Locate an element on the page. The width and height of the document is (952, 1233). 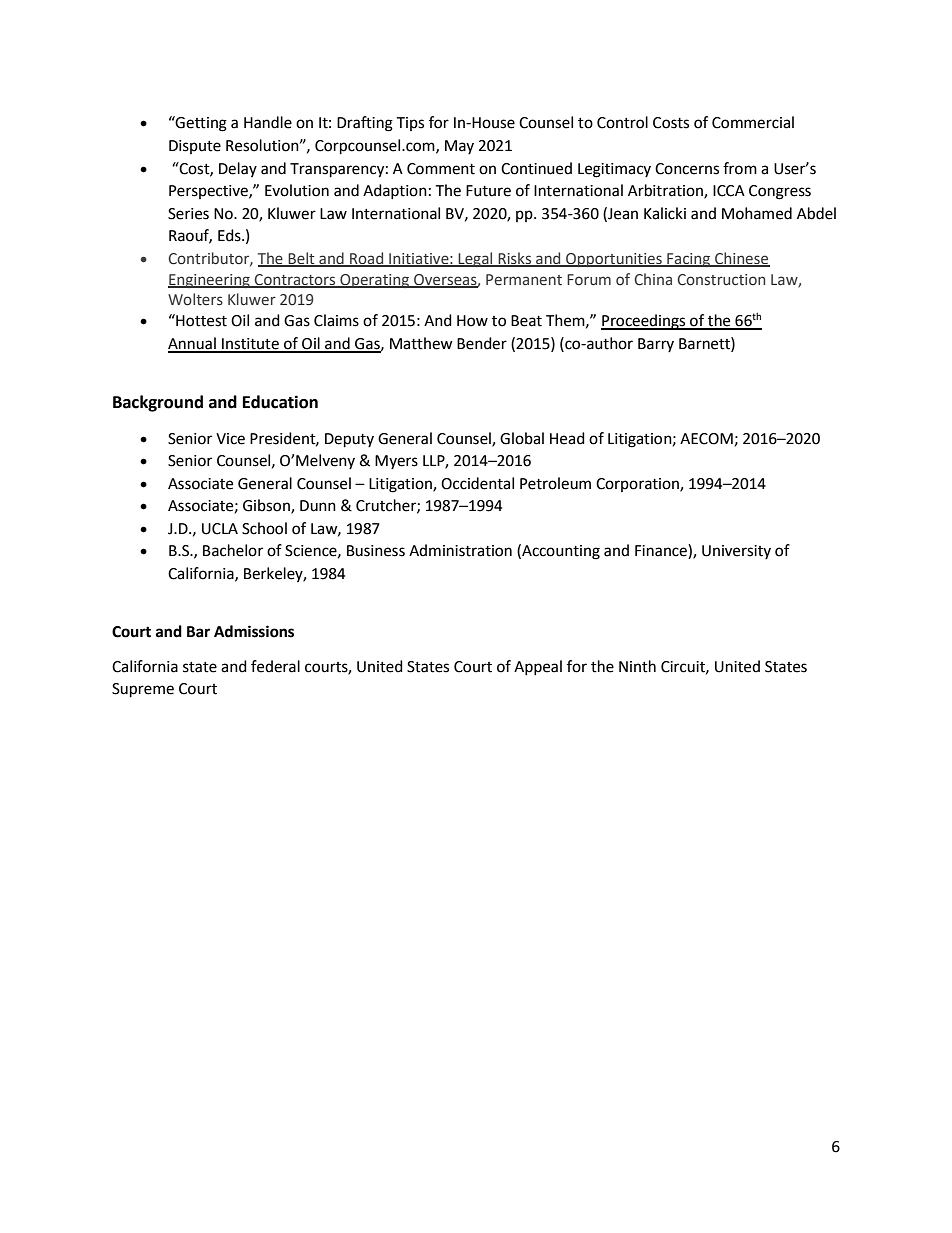
Commercial is located at coordinates (753, 122).
